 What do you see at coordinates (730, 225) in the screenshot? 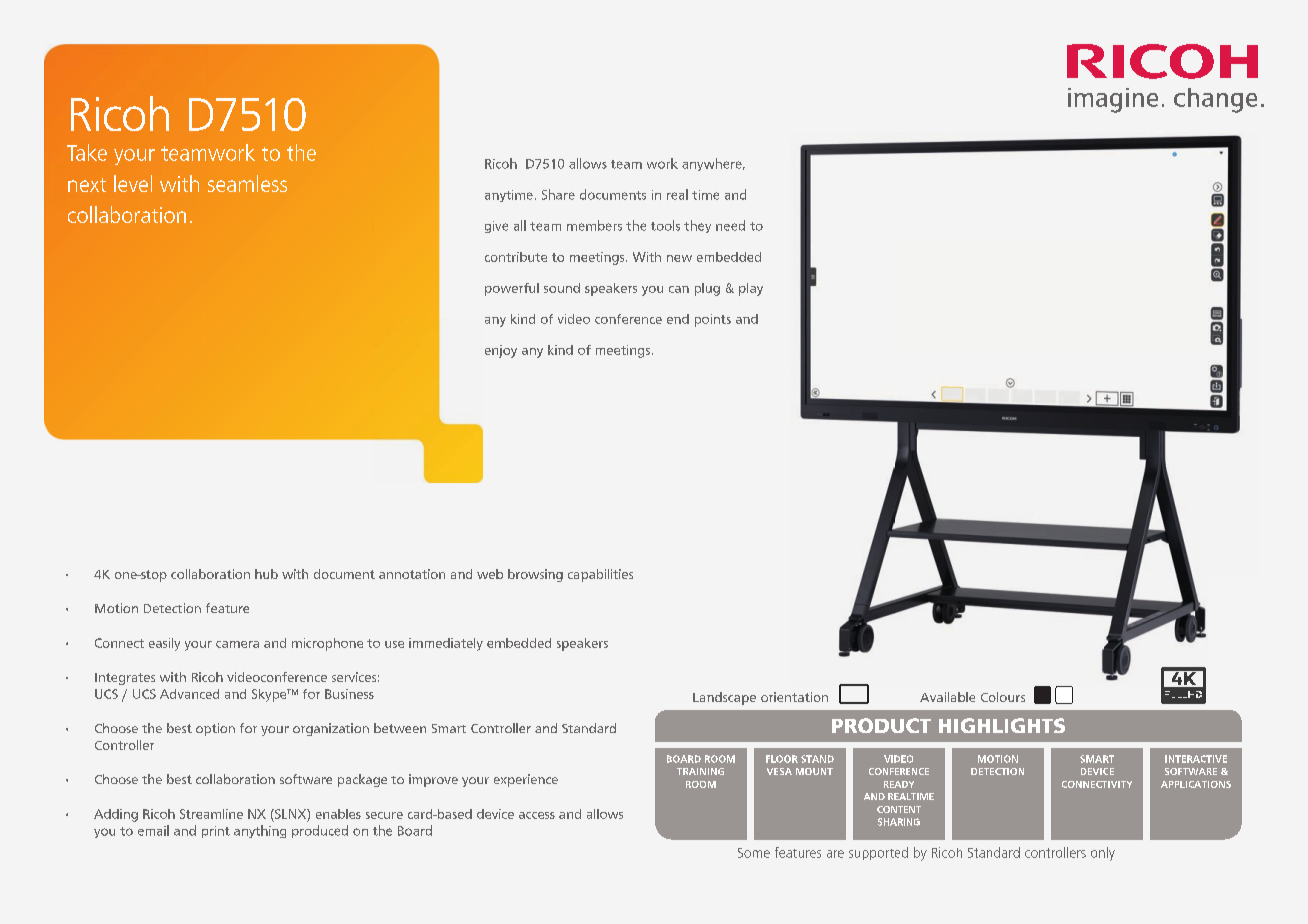
I see `need` at bounding box center [730, 225].
